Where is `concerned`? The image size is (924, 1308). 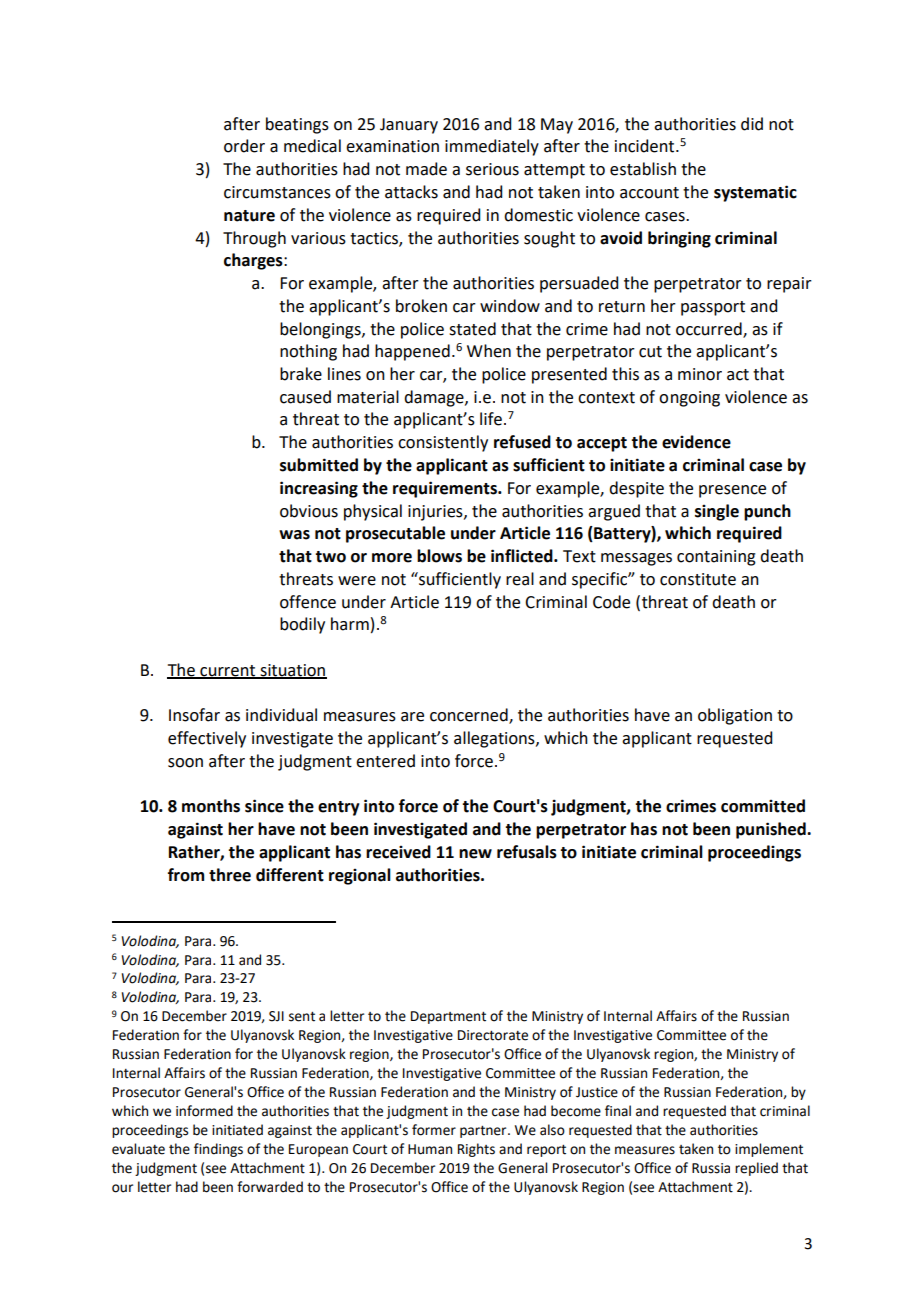
concerned is located at coordinates (470, 716).
